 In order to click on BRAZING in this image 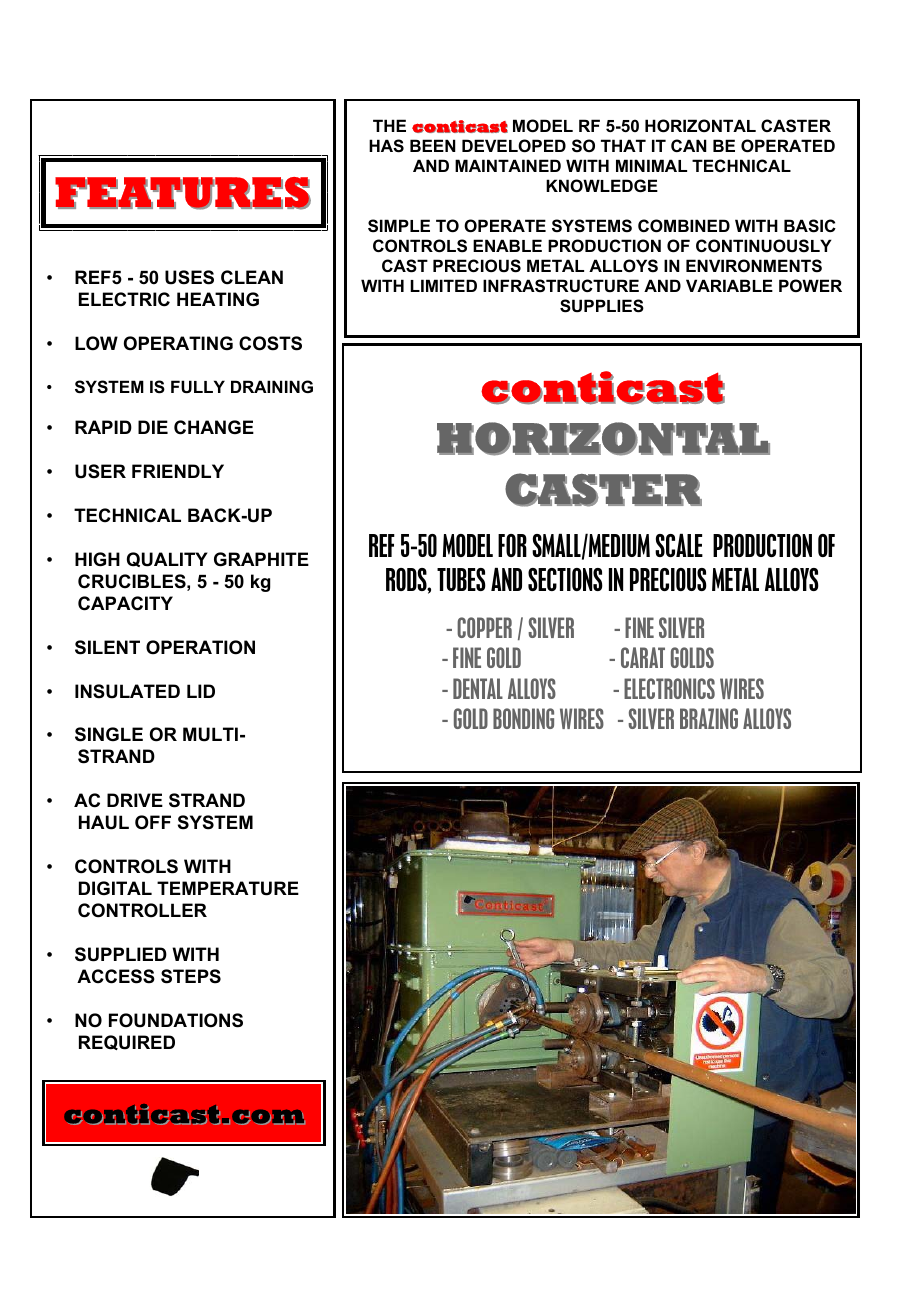, I will do `click(709, 718)`.
